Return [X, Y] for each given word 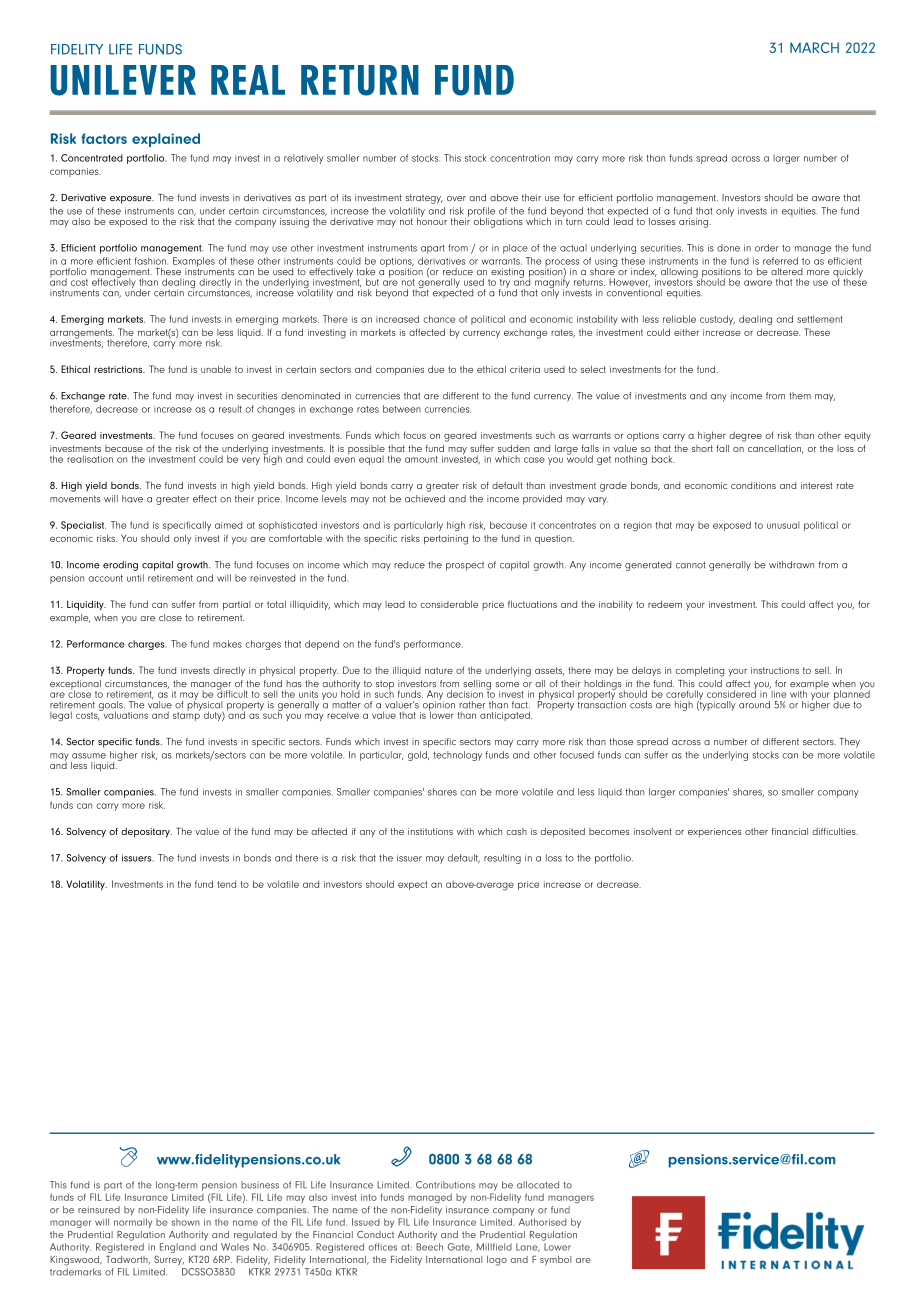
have [132, 499]
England [178, 1248]
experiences [715, 832]
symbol [555, 1261]
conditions [753, 485]
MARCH [814, 47]
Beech [429, 1247]
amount [421, 459]
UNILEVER [123, 80]
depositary [146, 833]
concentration [520, 158]
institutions [430, 831]
